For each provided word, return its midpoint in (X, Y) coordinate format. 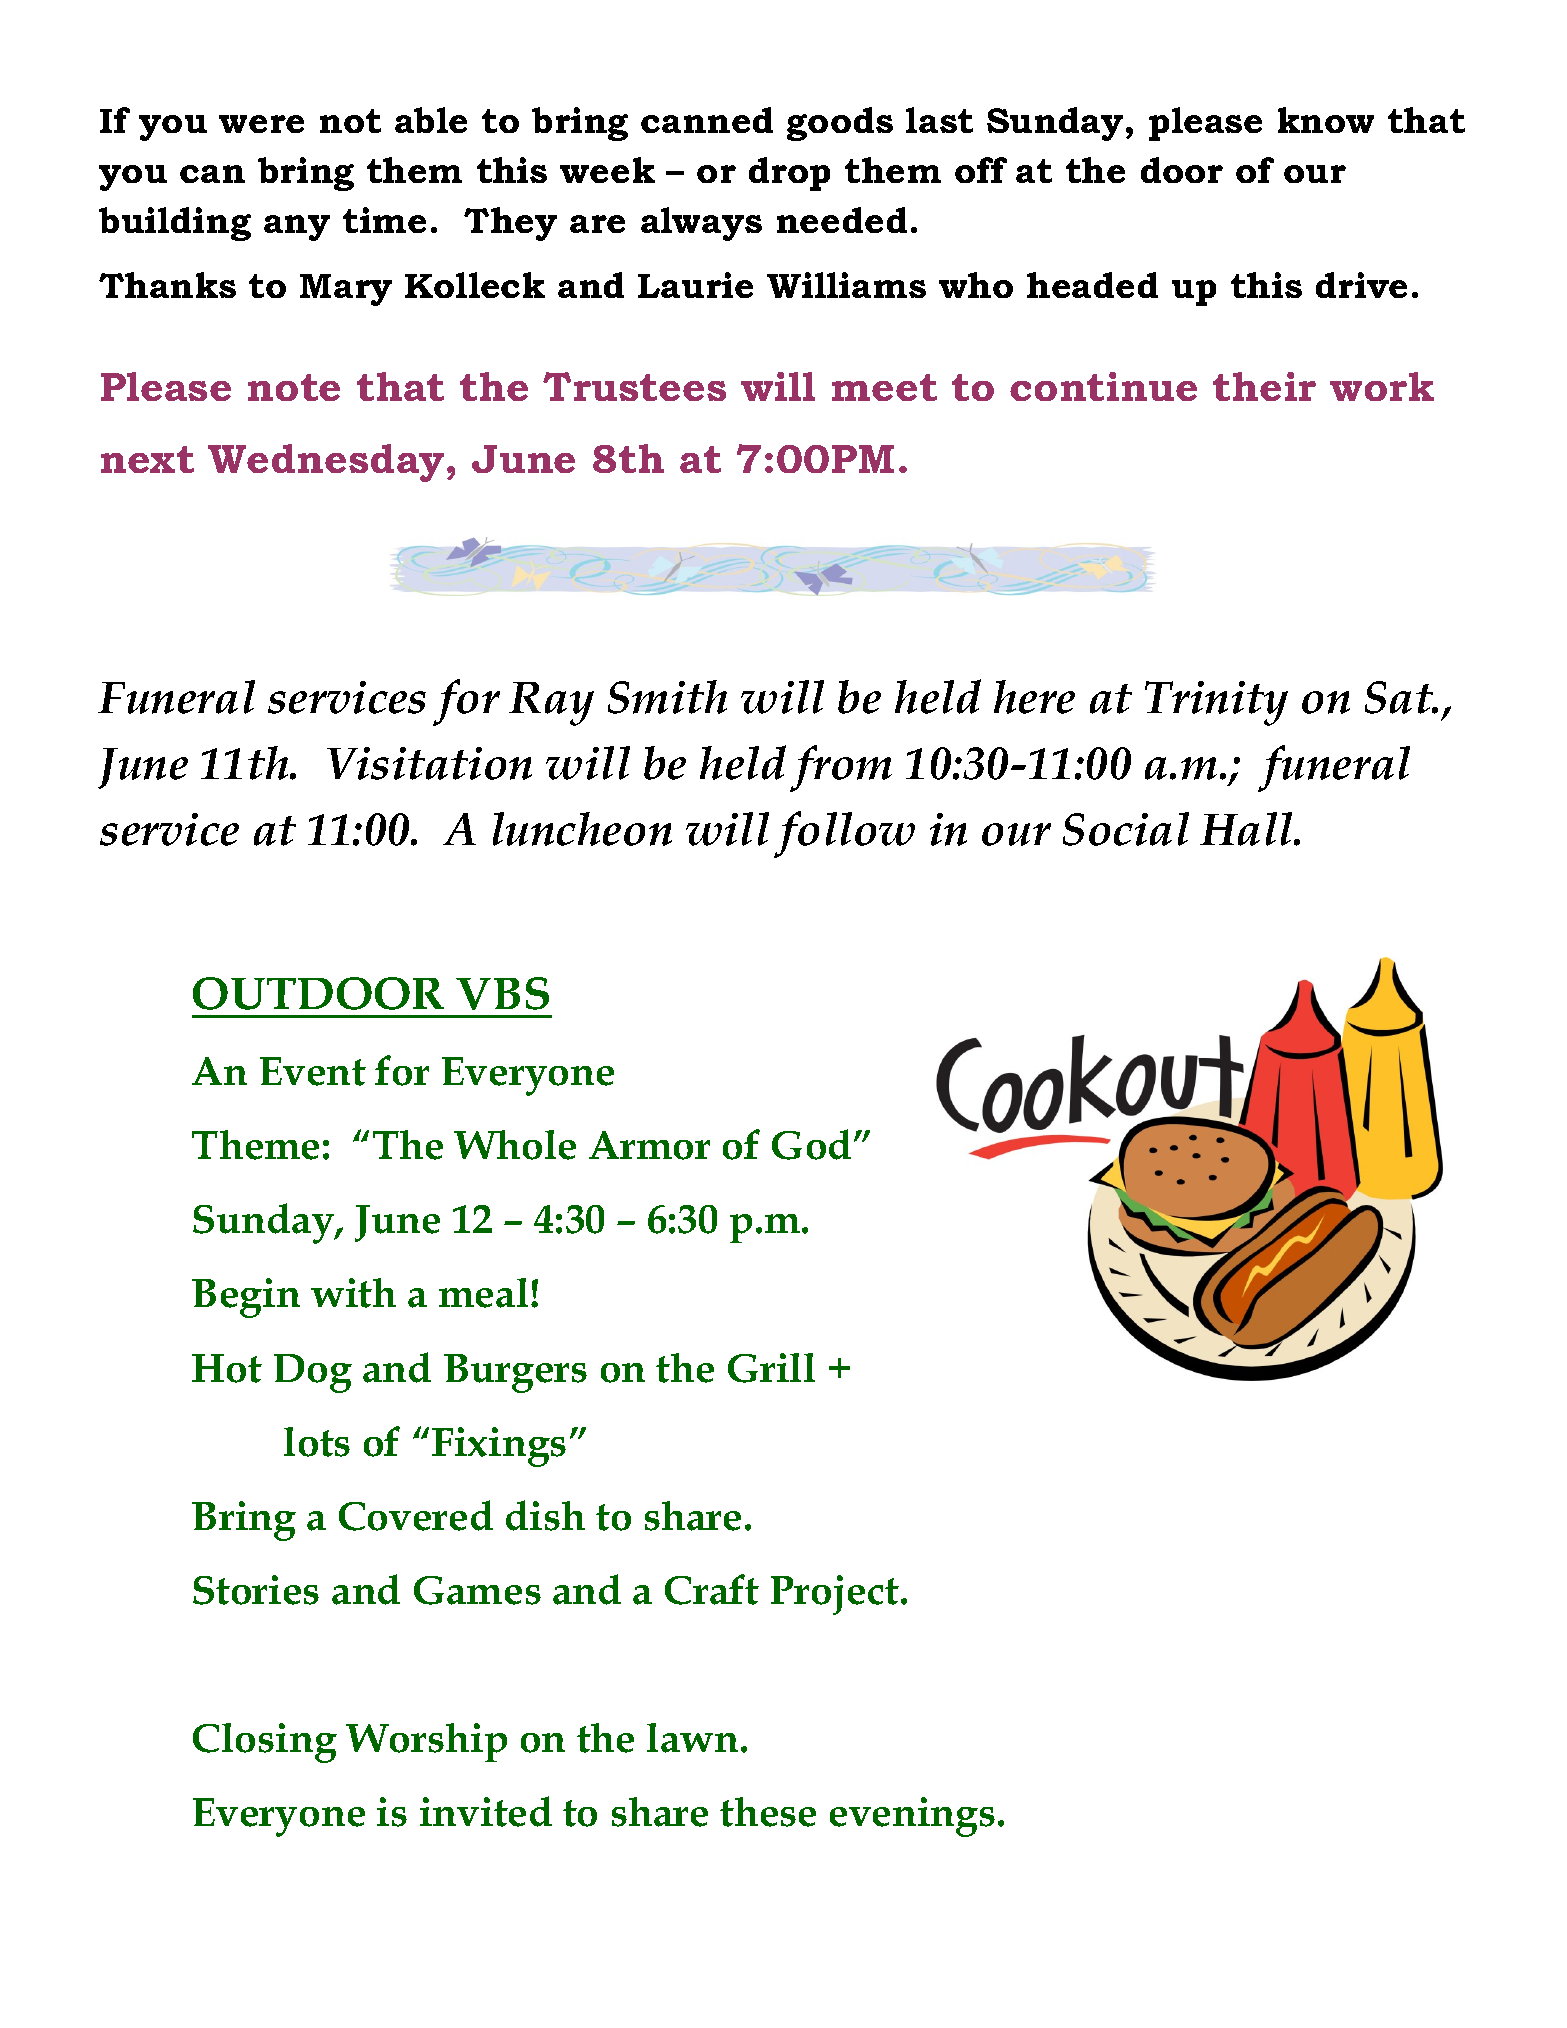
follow (844, 834)
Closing (265, 1743)
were (261, 124)
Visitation (429, 763)
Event (313, 1071)
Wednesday (326, 463)
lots (317, 1442)
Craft (712, 1589)
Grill (771, 1368)
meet (884, 387)
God (811, 1144)
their (1264, 386)
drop (789, 174)
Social (1126, 829)
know (1326, 120)
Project (836, 1595)
